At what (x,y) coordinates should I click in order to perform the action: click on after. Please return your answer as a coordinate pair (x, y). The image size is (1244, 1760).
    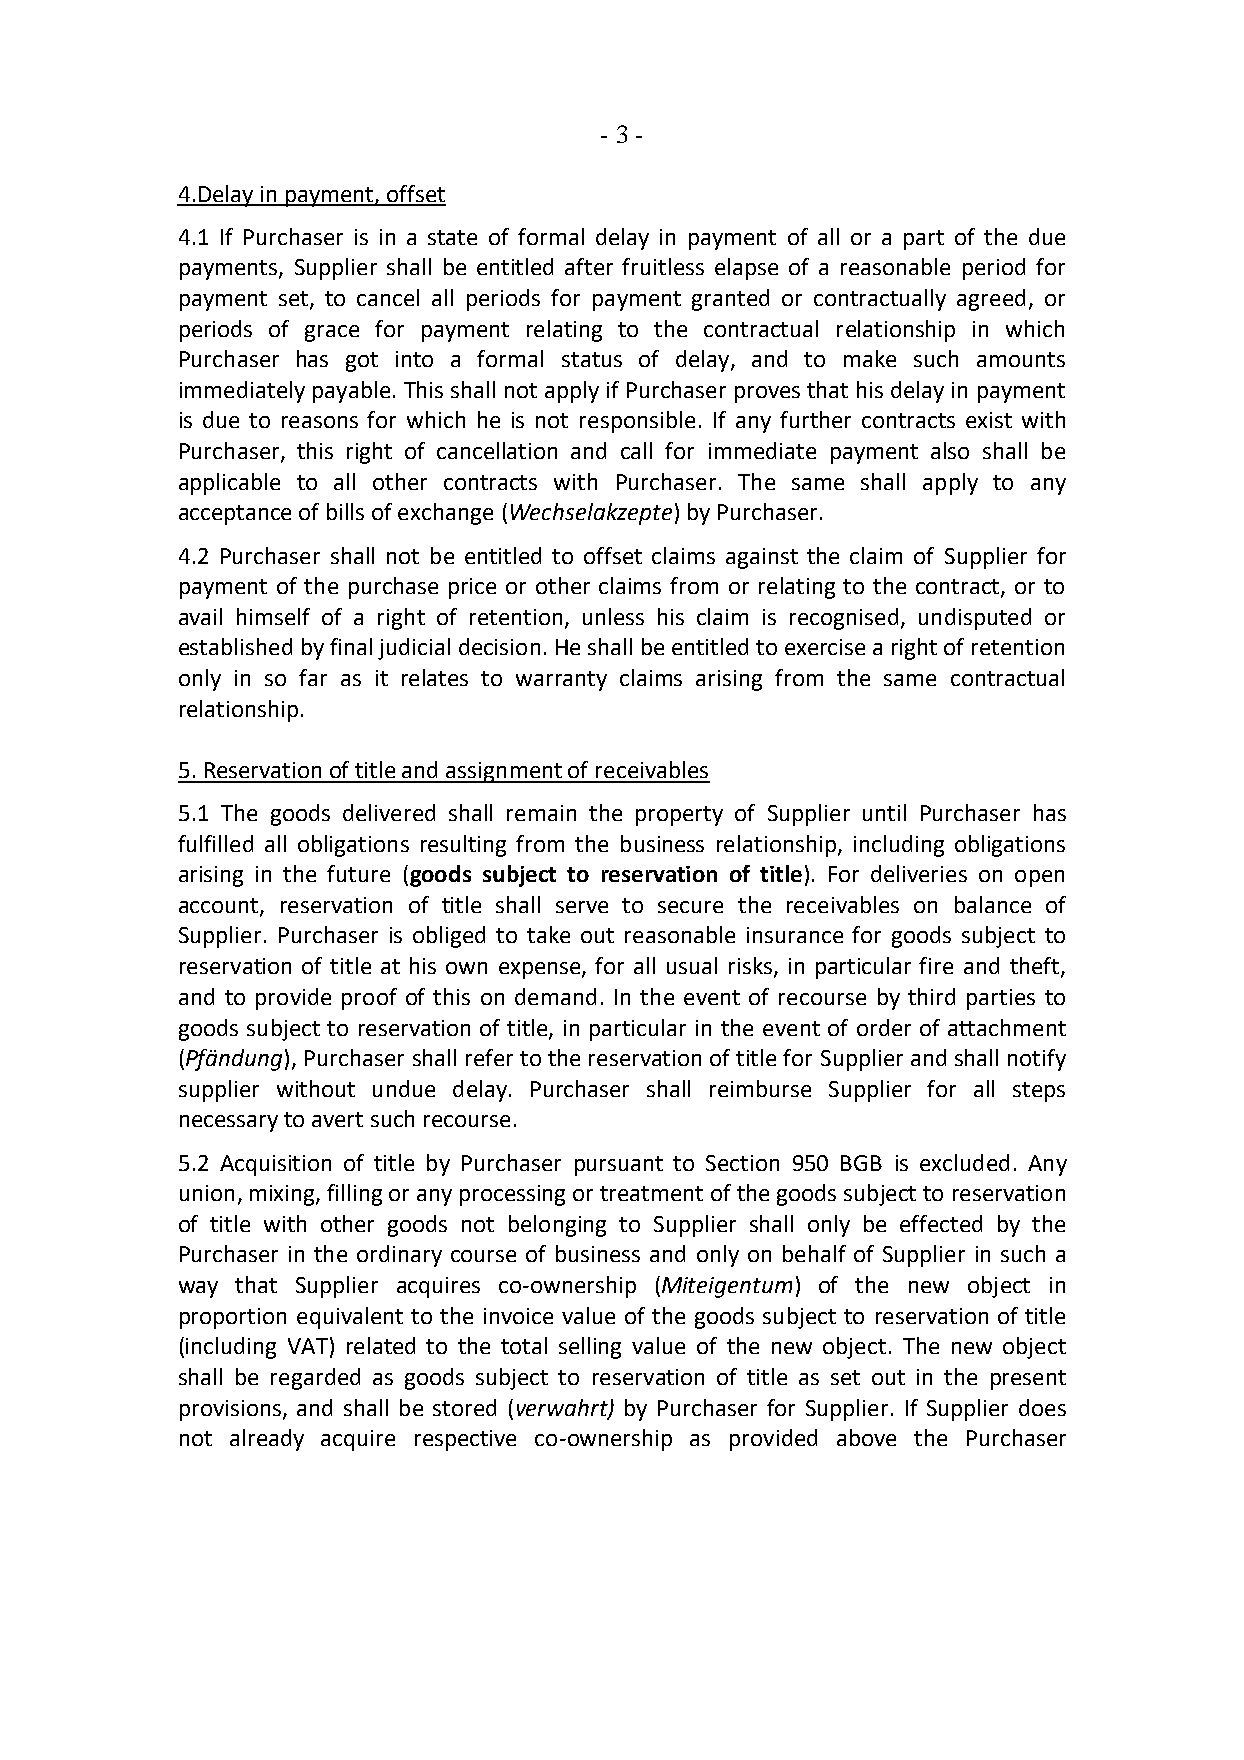
    Looking at the image, I should click on (589, 266).
